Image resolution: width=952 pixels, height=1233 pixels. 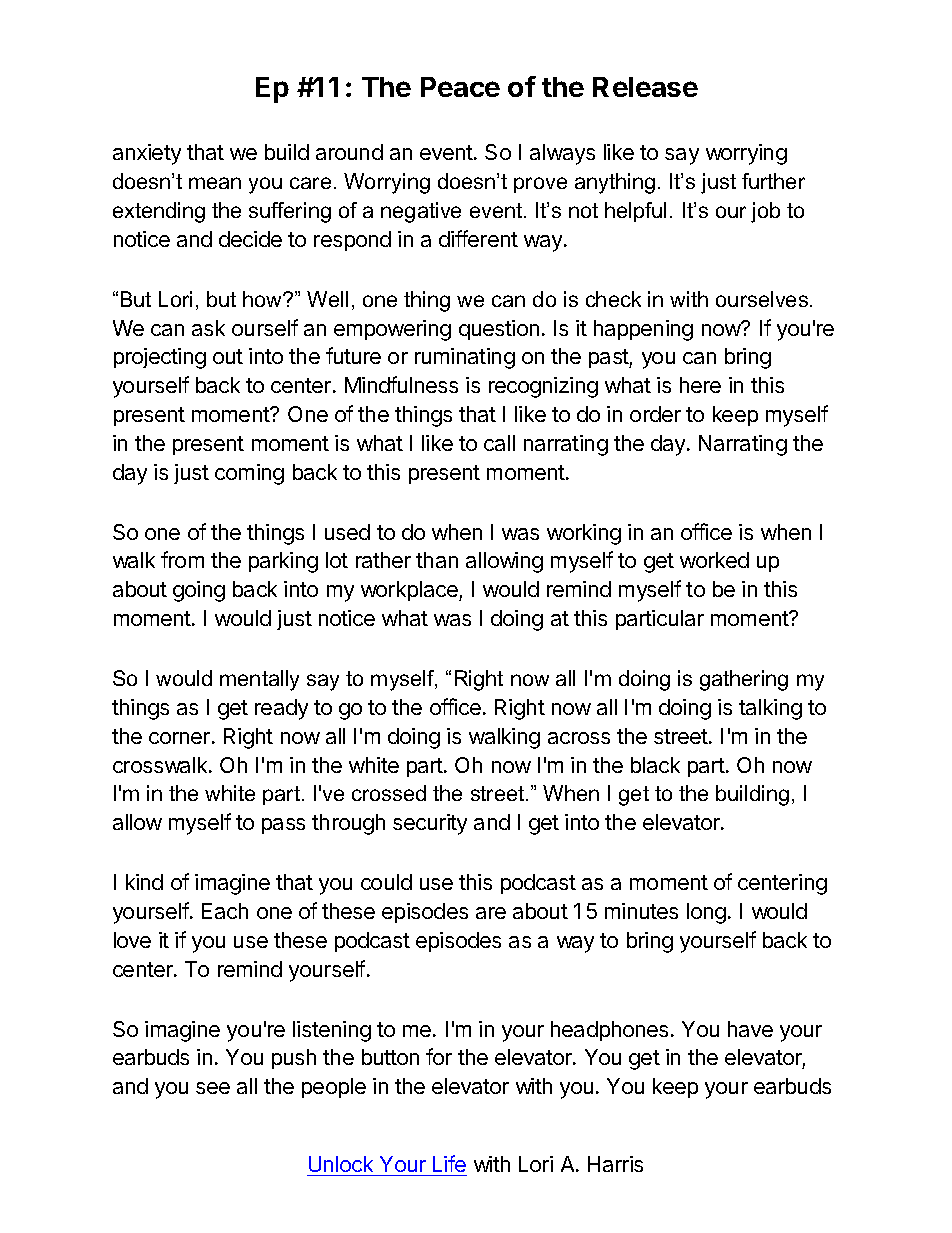 I want to click on Release, so click(x=645, y=87).
